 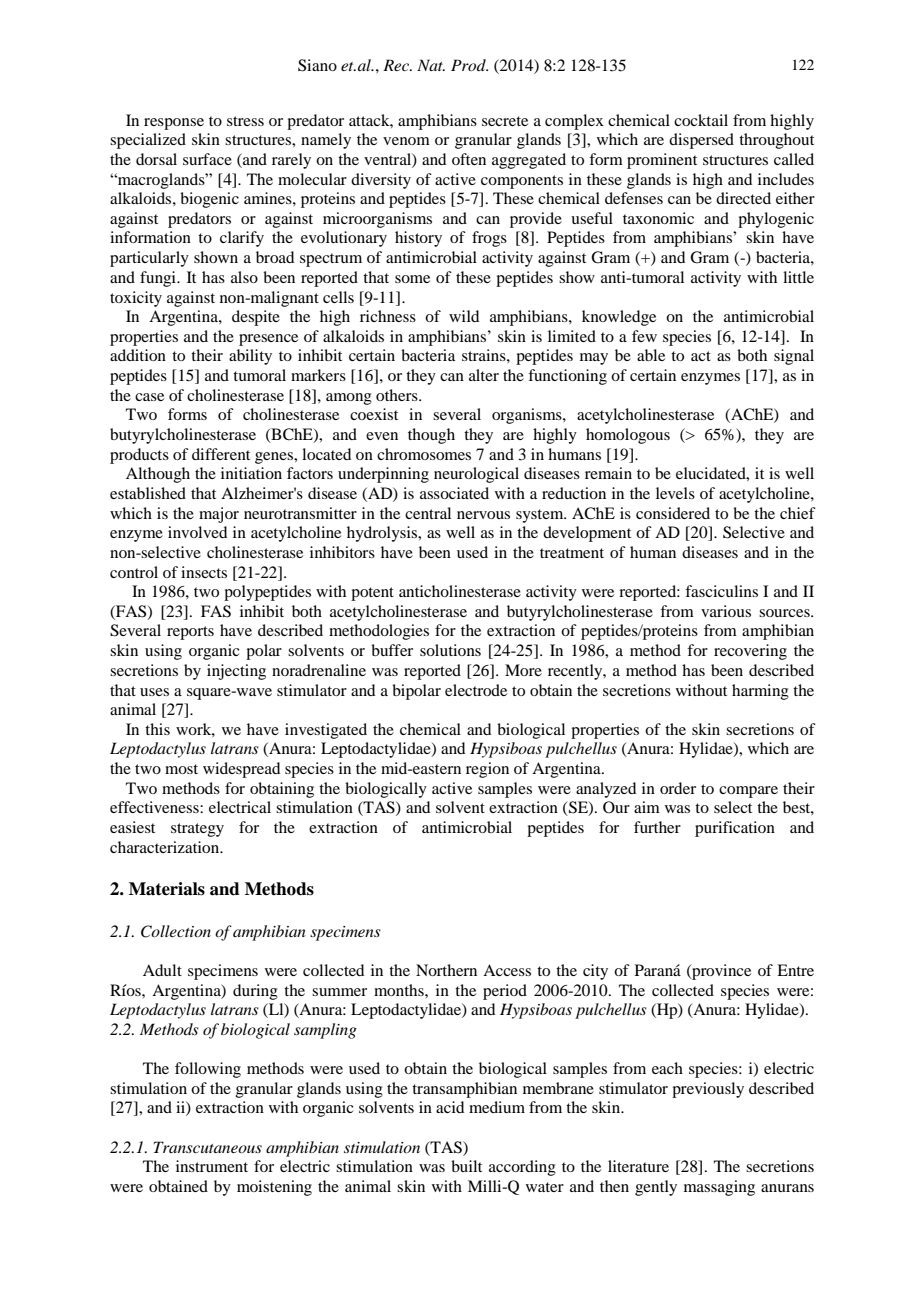 What do you see at coordinates (208, 1147) in the image?
I see `Transcutaneous` at bounding box center [208, 1147].
